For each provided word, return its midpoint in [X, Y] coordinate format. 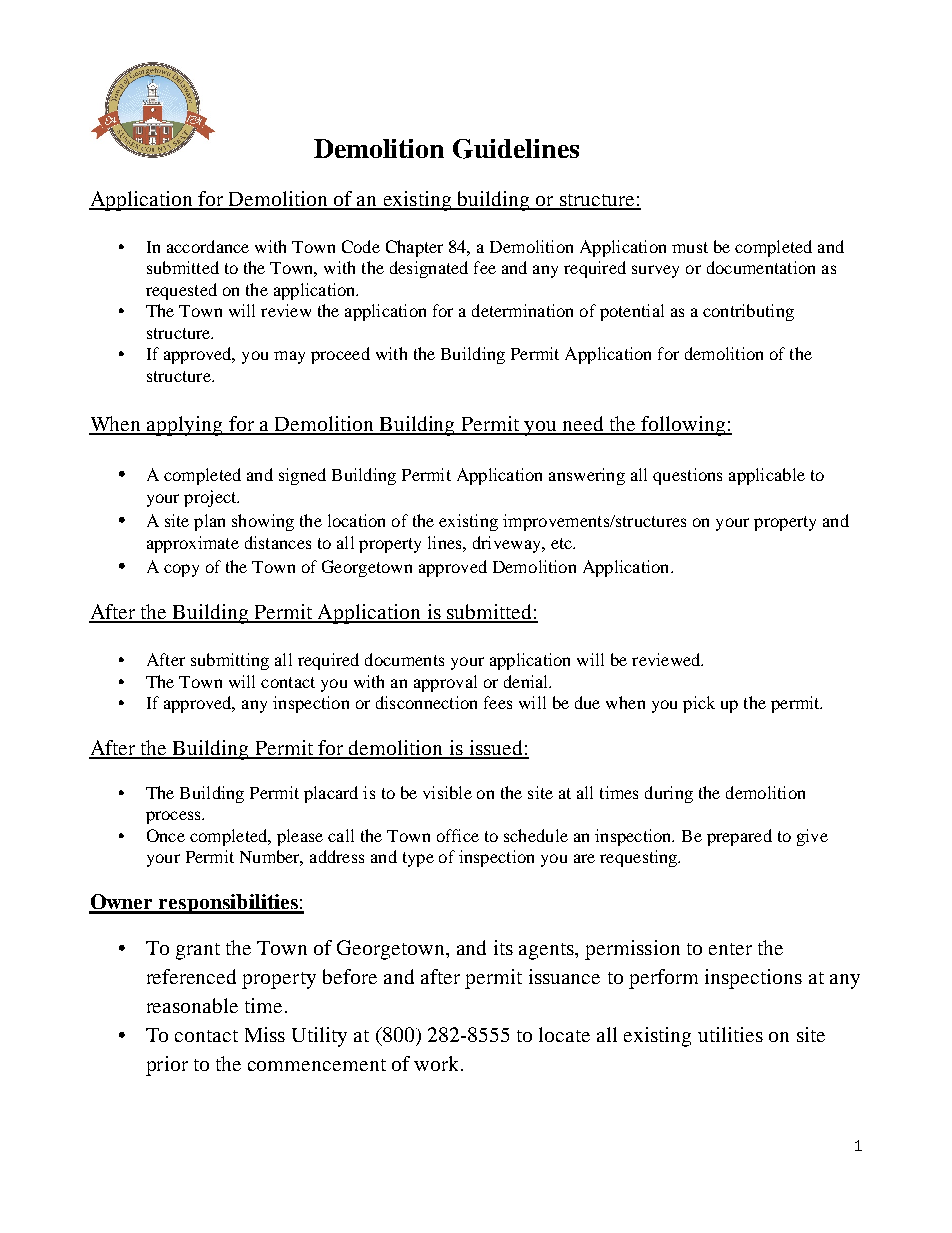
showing [263, 522]
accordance [208, 246]
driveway [508, 544]
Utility [319, 1037]
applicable [767, 476]
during [669, 794]
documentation [761, 267]
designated [429, 269]
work [438, 1063]
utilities [730, 1034]
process [174, 817]
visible [447, 792]
